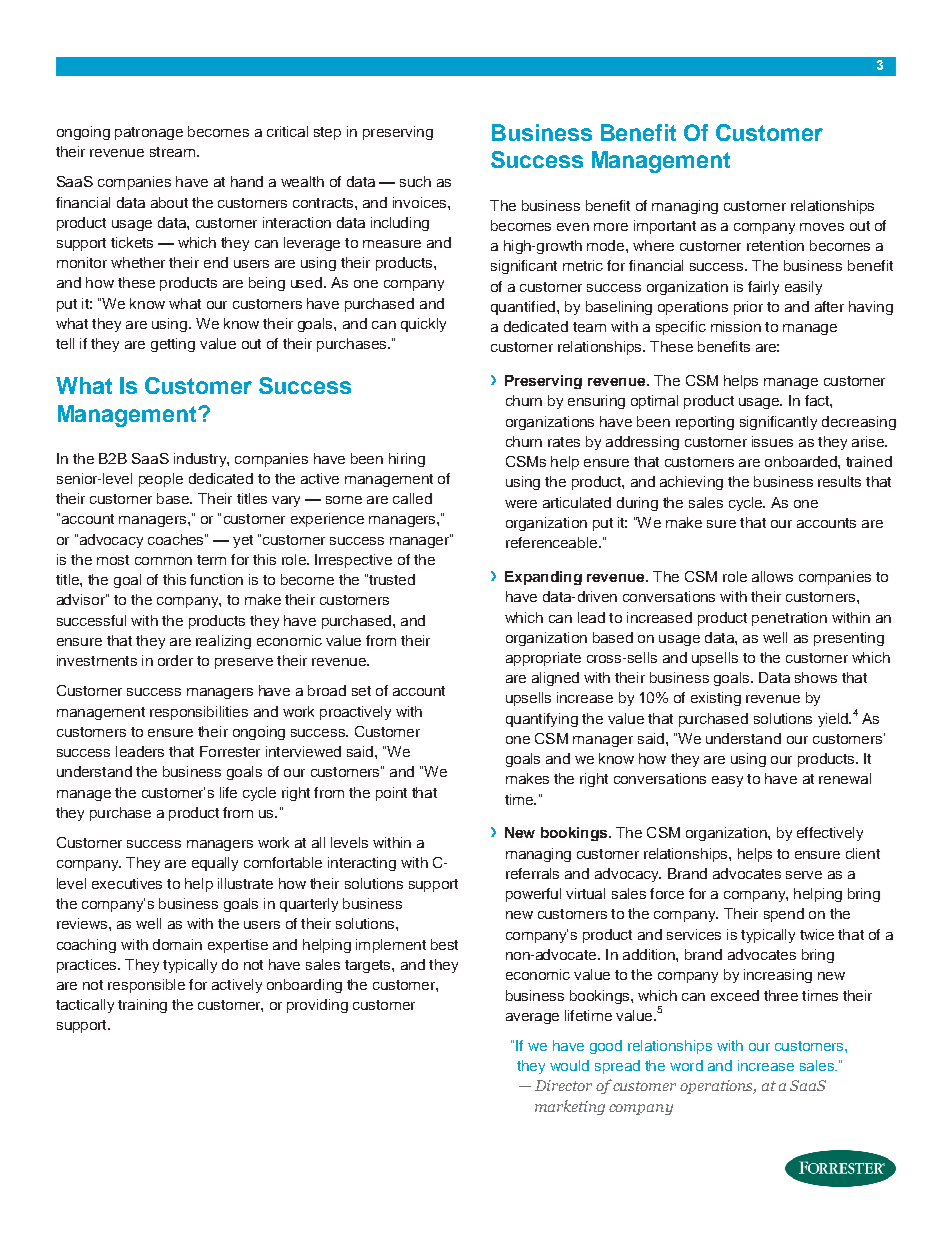  Describe the element at coordinates (142, 1006) in the screenshot. I see `training` at that location.
